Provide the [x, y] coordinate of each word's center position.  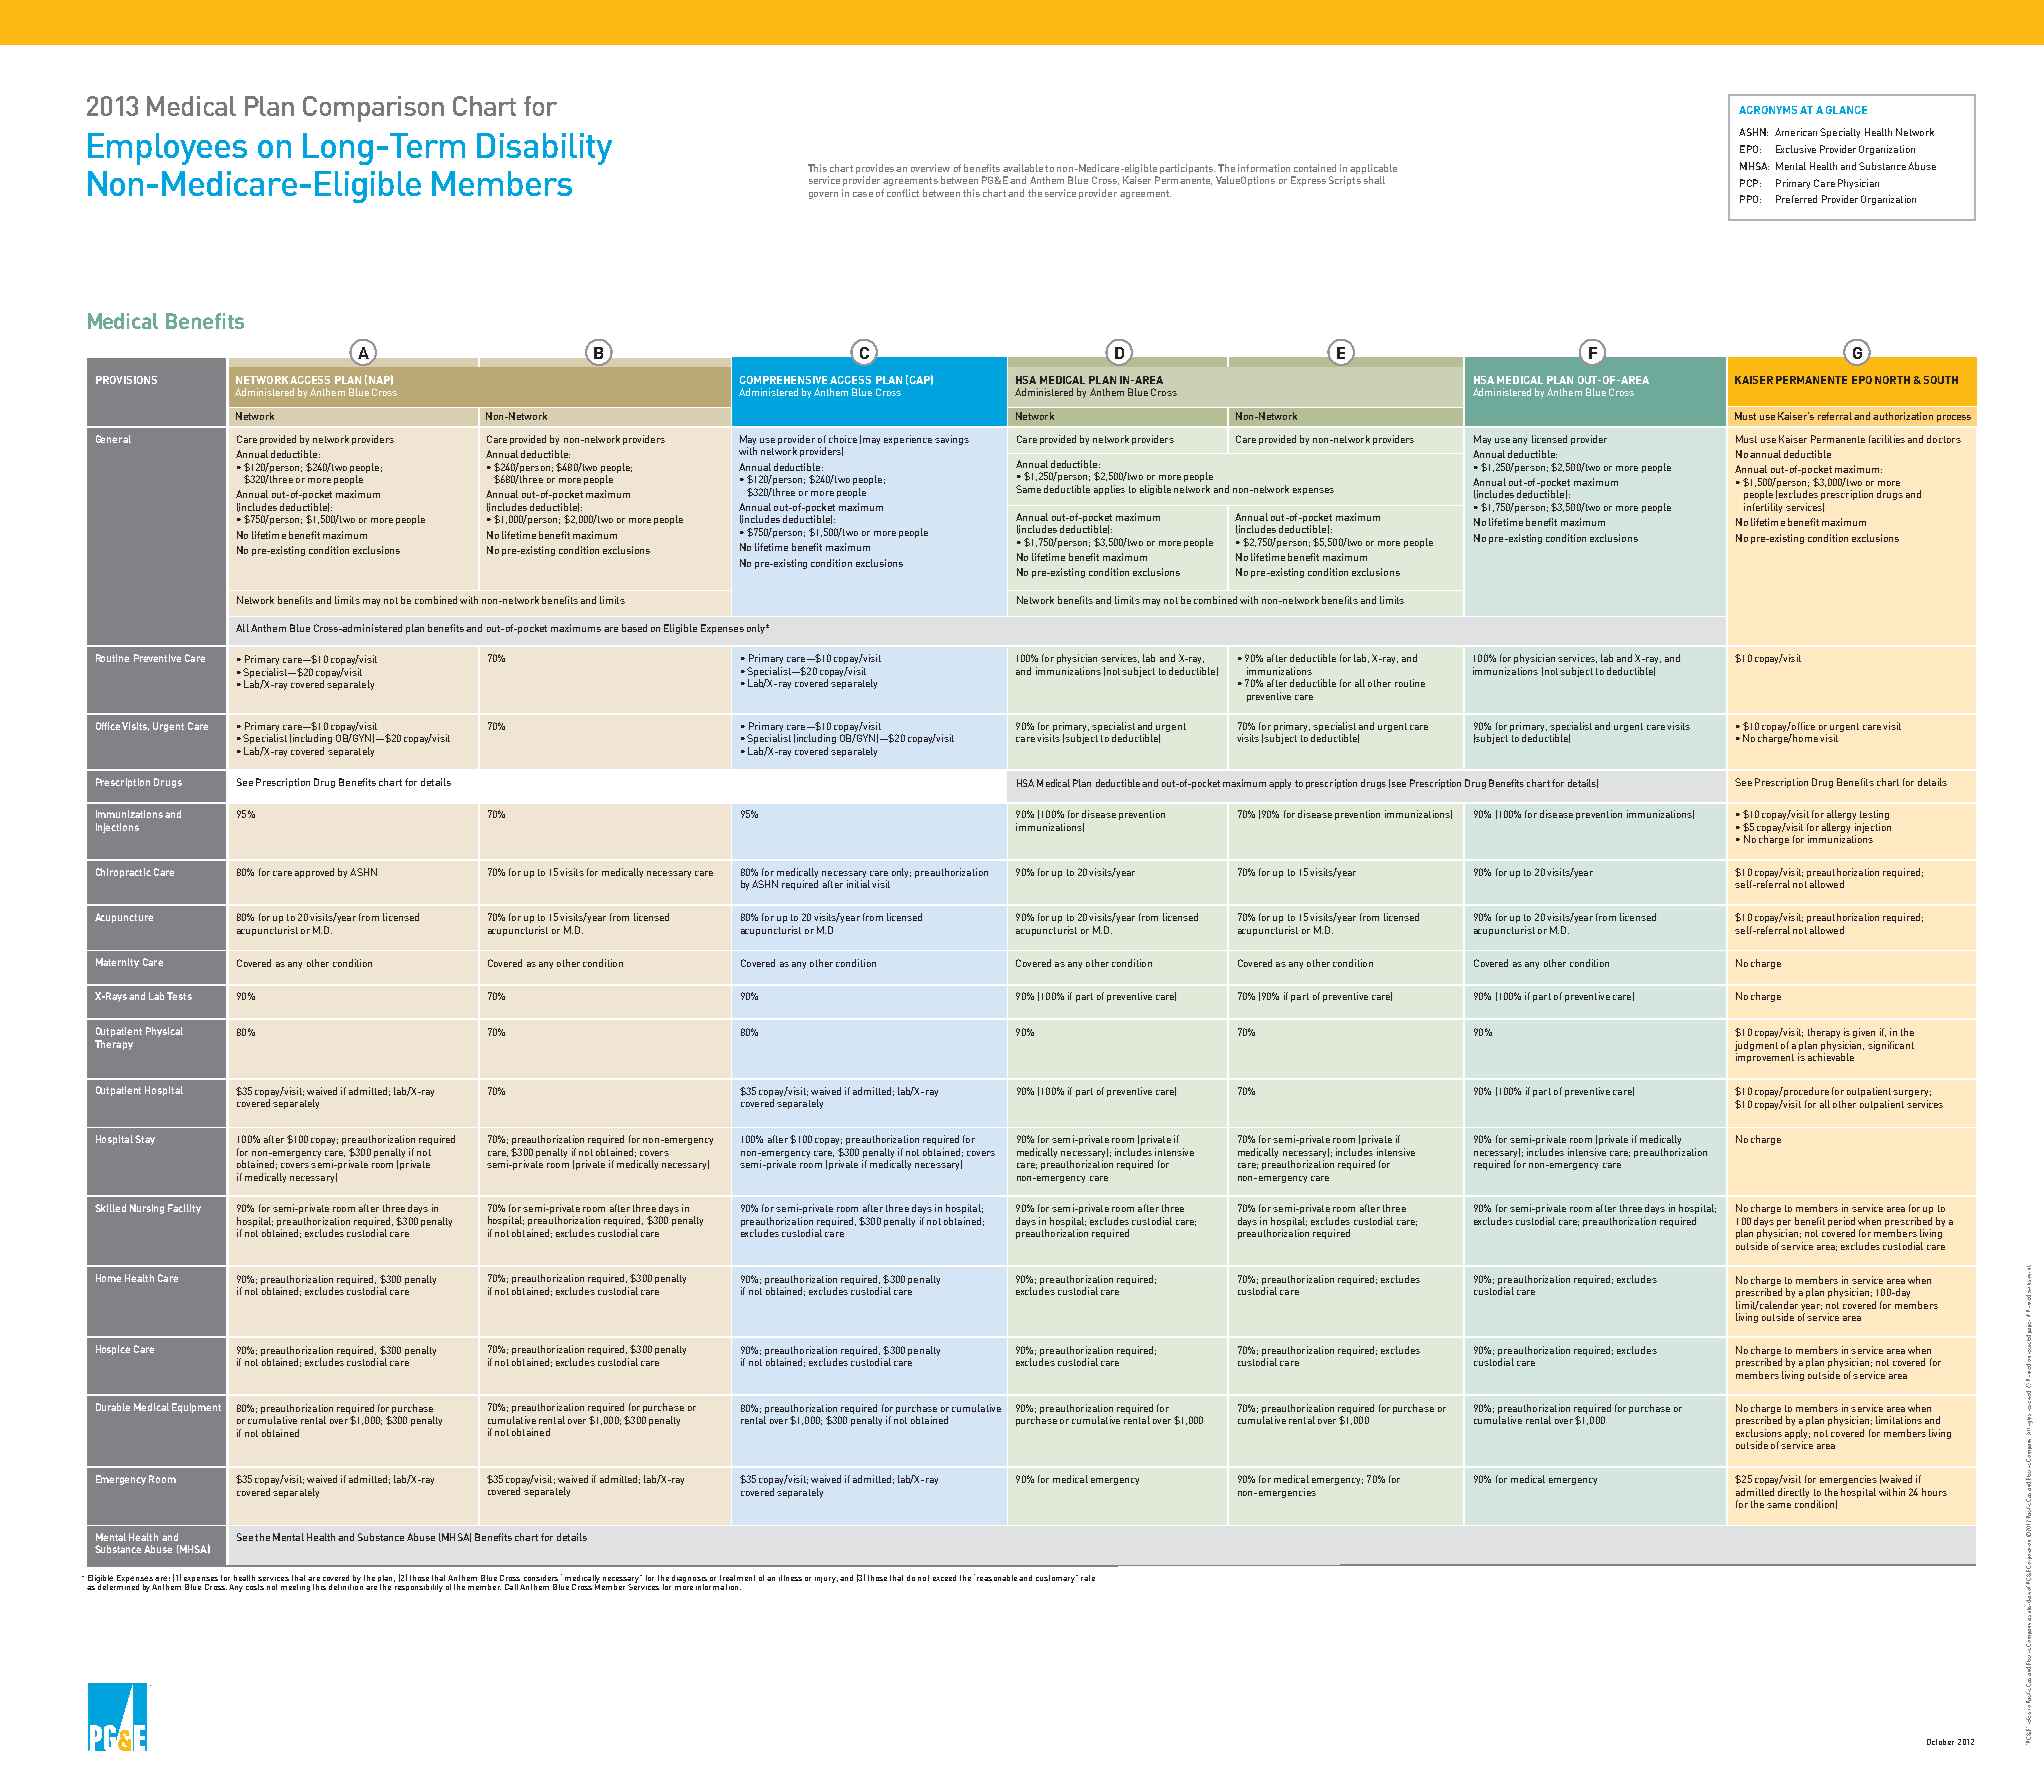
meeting [295, 1588]
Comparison [373, 109]
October [1940, 1742]
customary [1056, 1579]
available [1023, 168]
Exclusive [1796, 149]
